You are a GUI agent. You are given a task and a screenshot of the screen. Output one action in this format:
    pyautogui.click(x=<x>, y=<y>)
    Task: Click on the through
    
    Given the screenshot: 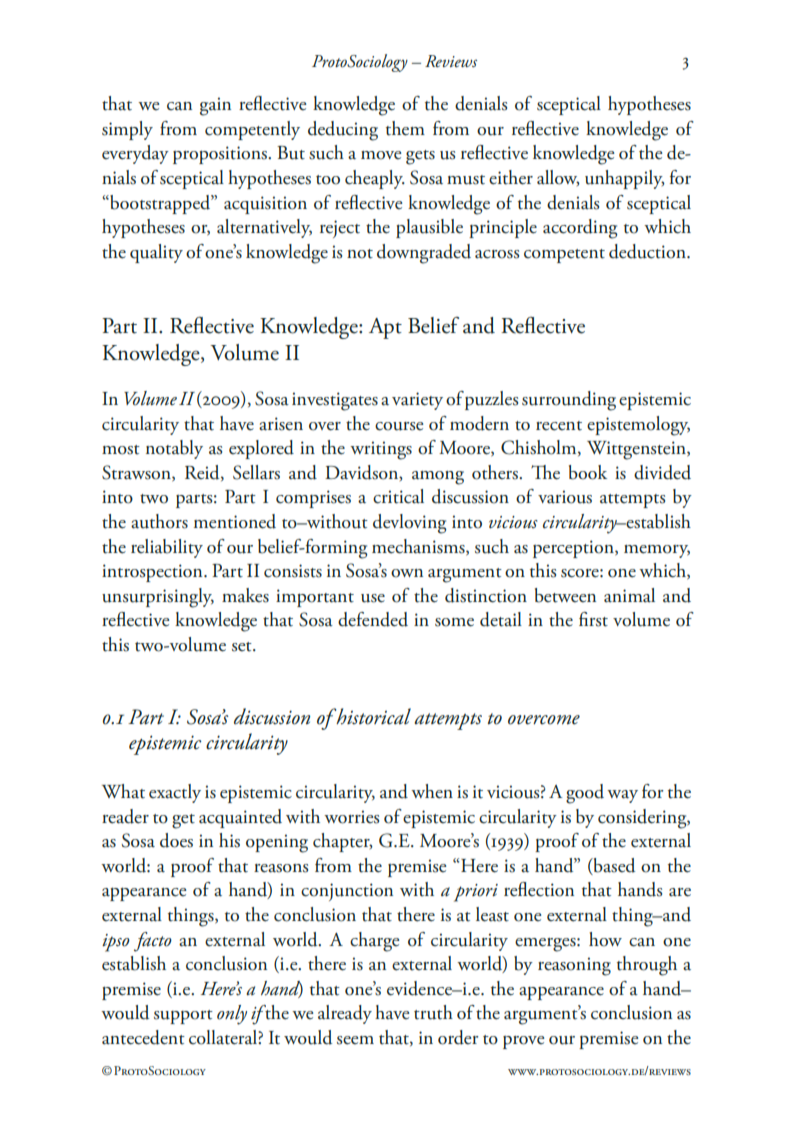 What is the action you would take?
    pyautogui.click(x=647, y=966)
